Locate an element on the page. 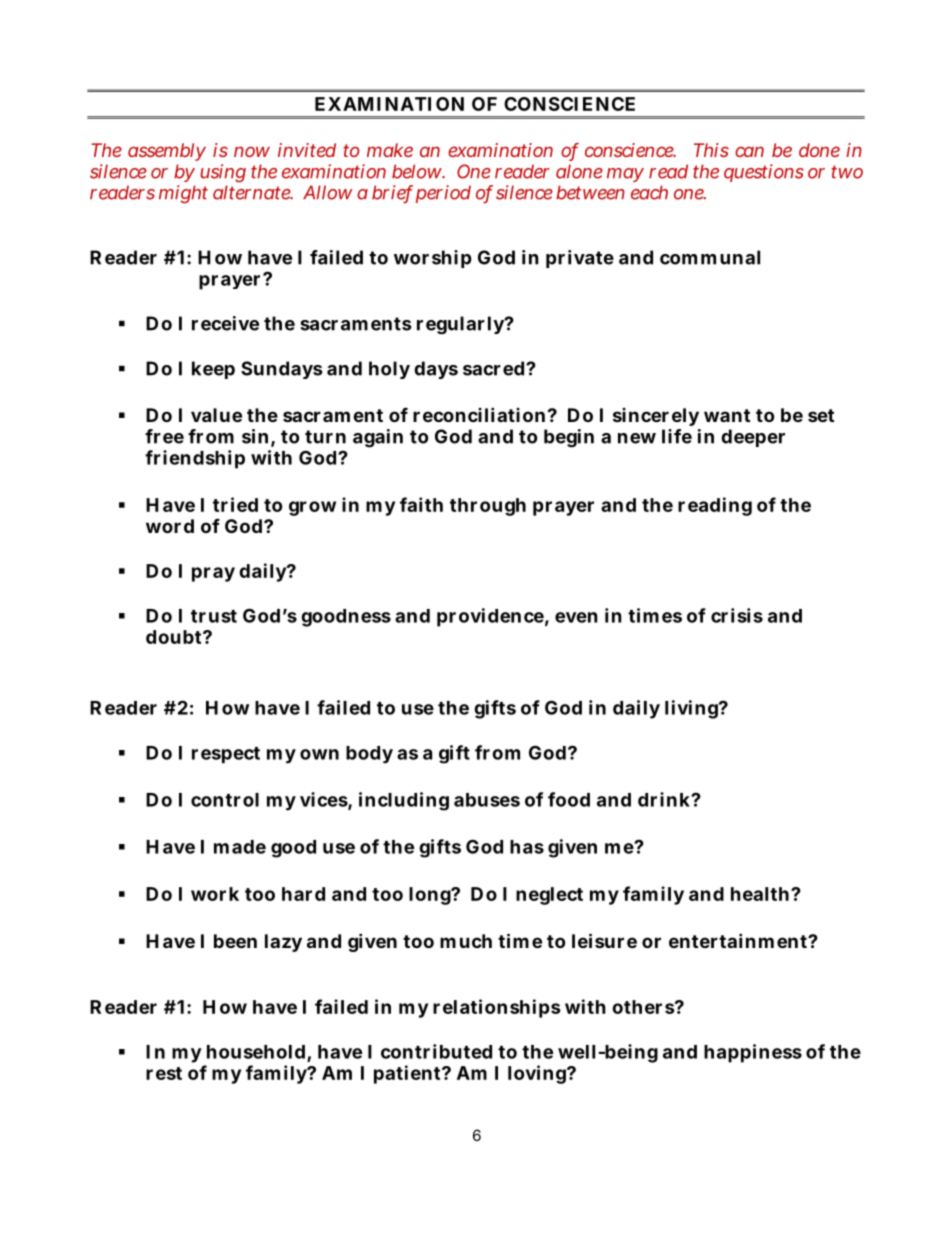 The width and height of the document is (952, 1233). alternate is located at coordinates (253, 192).
